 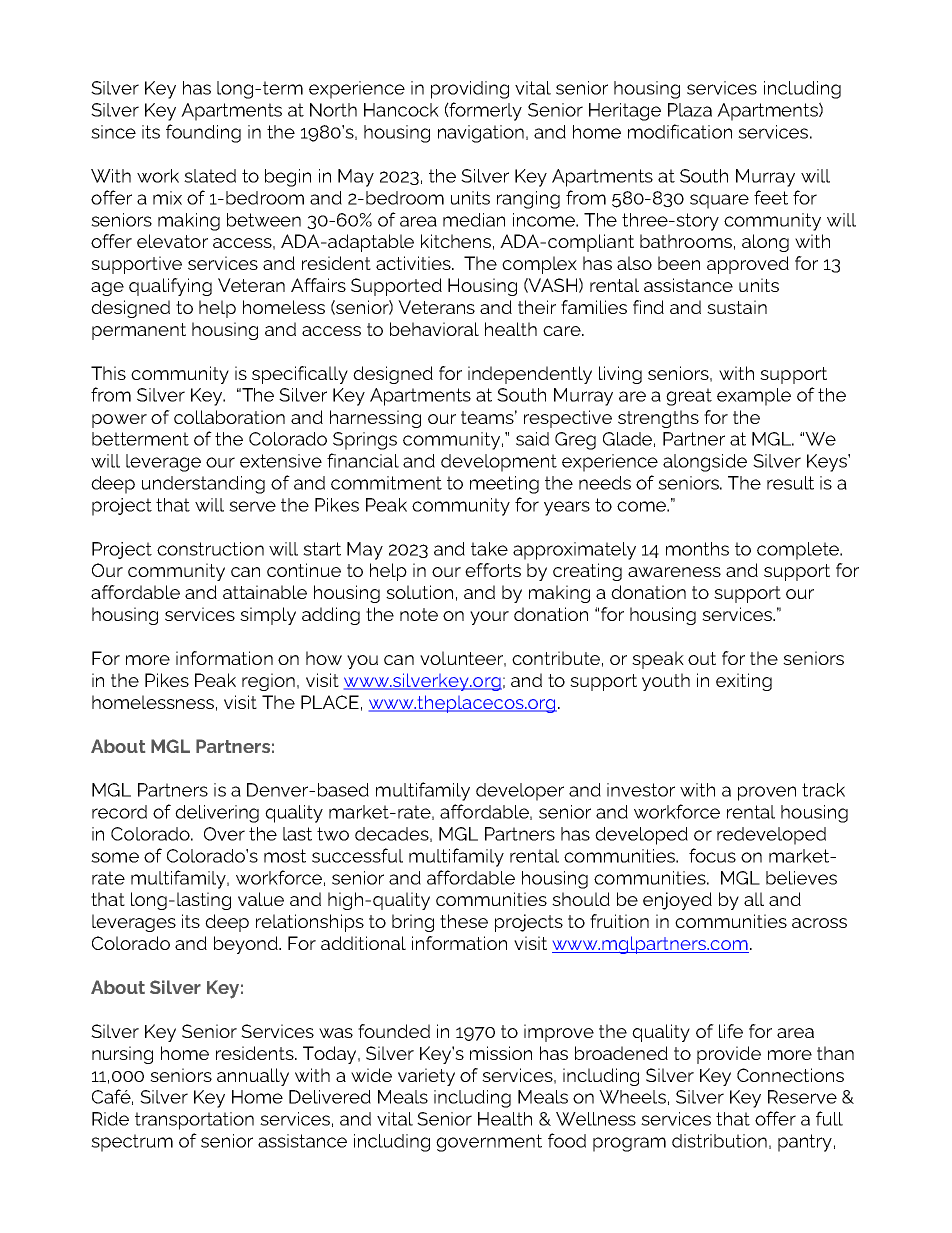 What do you see at coordinates (690, 110) in the screenshot?
I see `Plaza` at bounding box center [690, 110].
